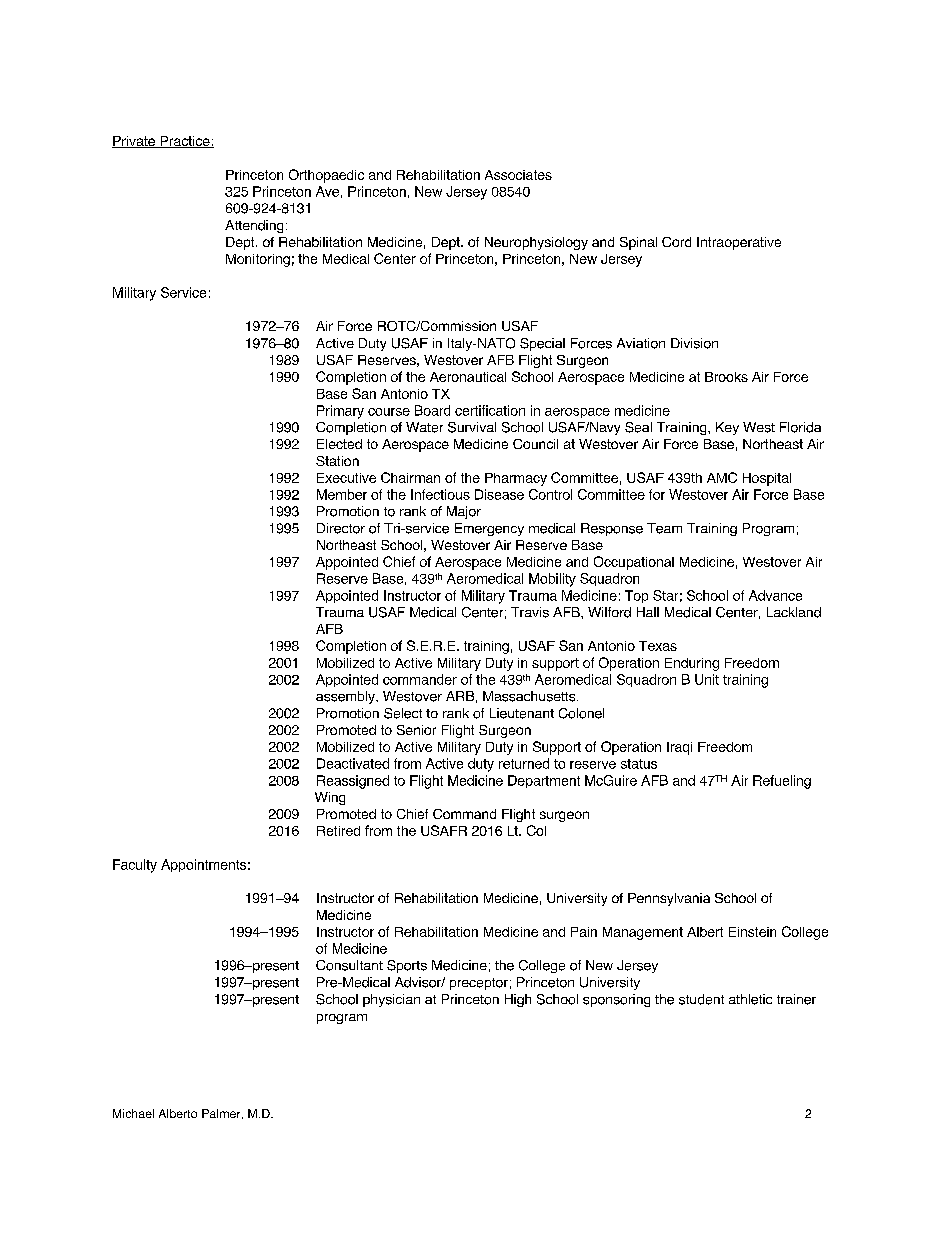 The image size is (952, 1233). I want to click on Department, so click(544, 781).
